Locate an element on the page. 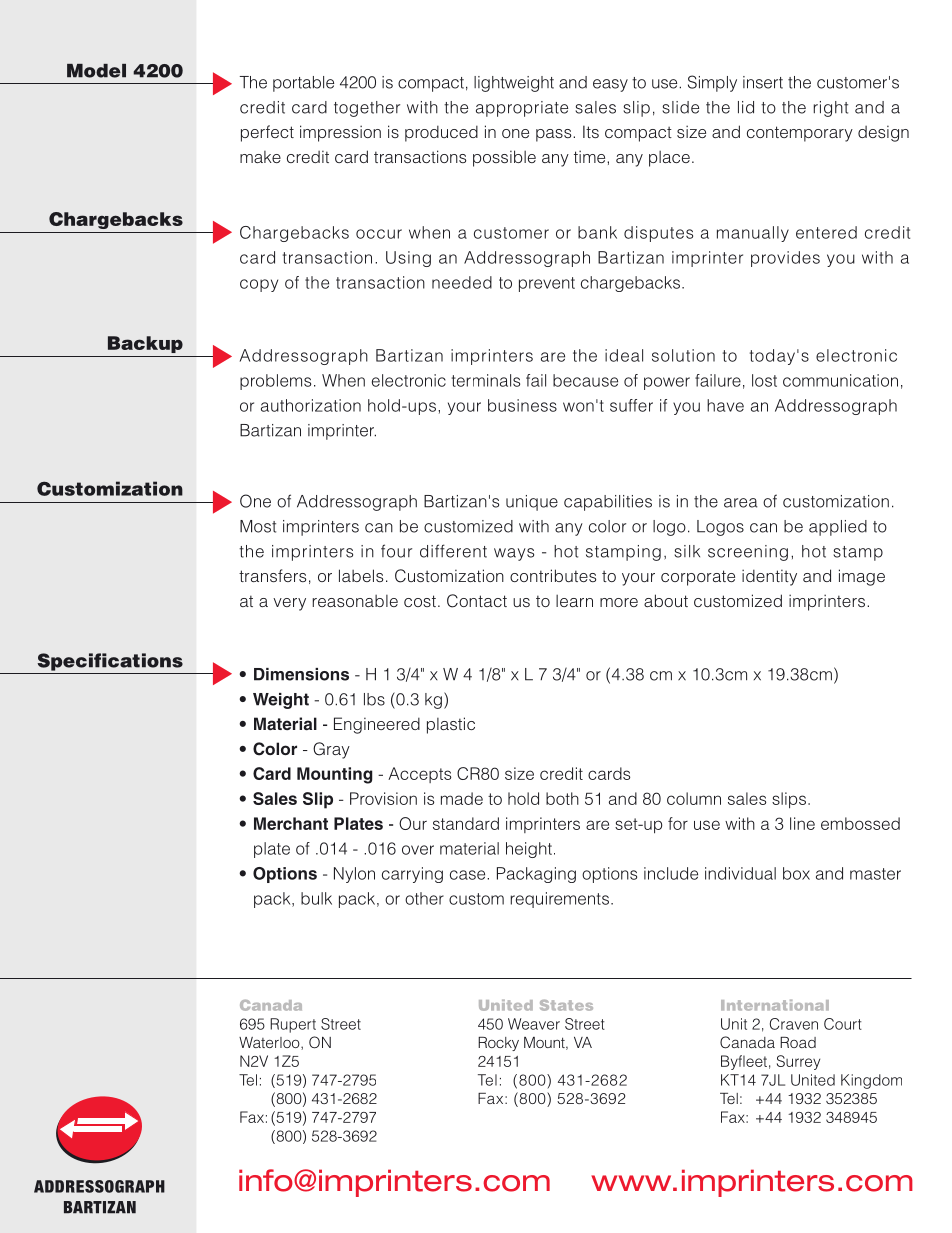  Craven is located at coordinates (794, 1024).
